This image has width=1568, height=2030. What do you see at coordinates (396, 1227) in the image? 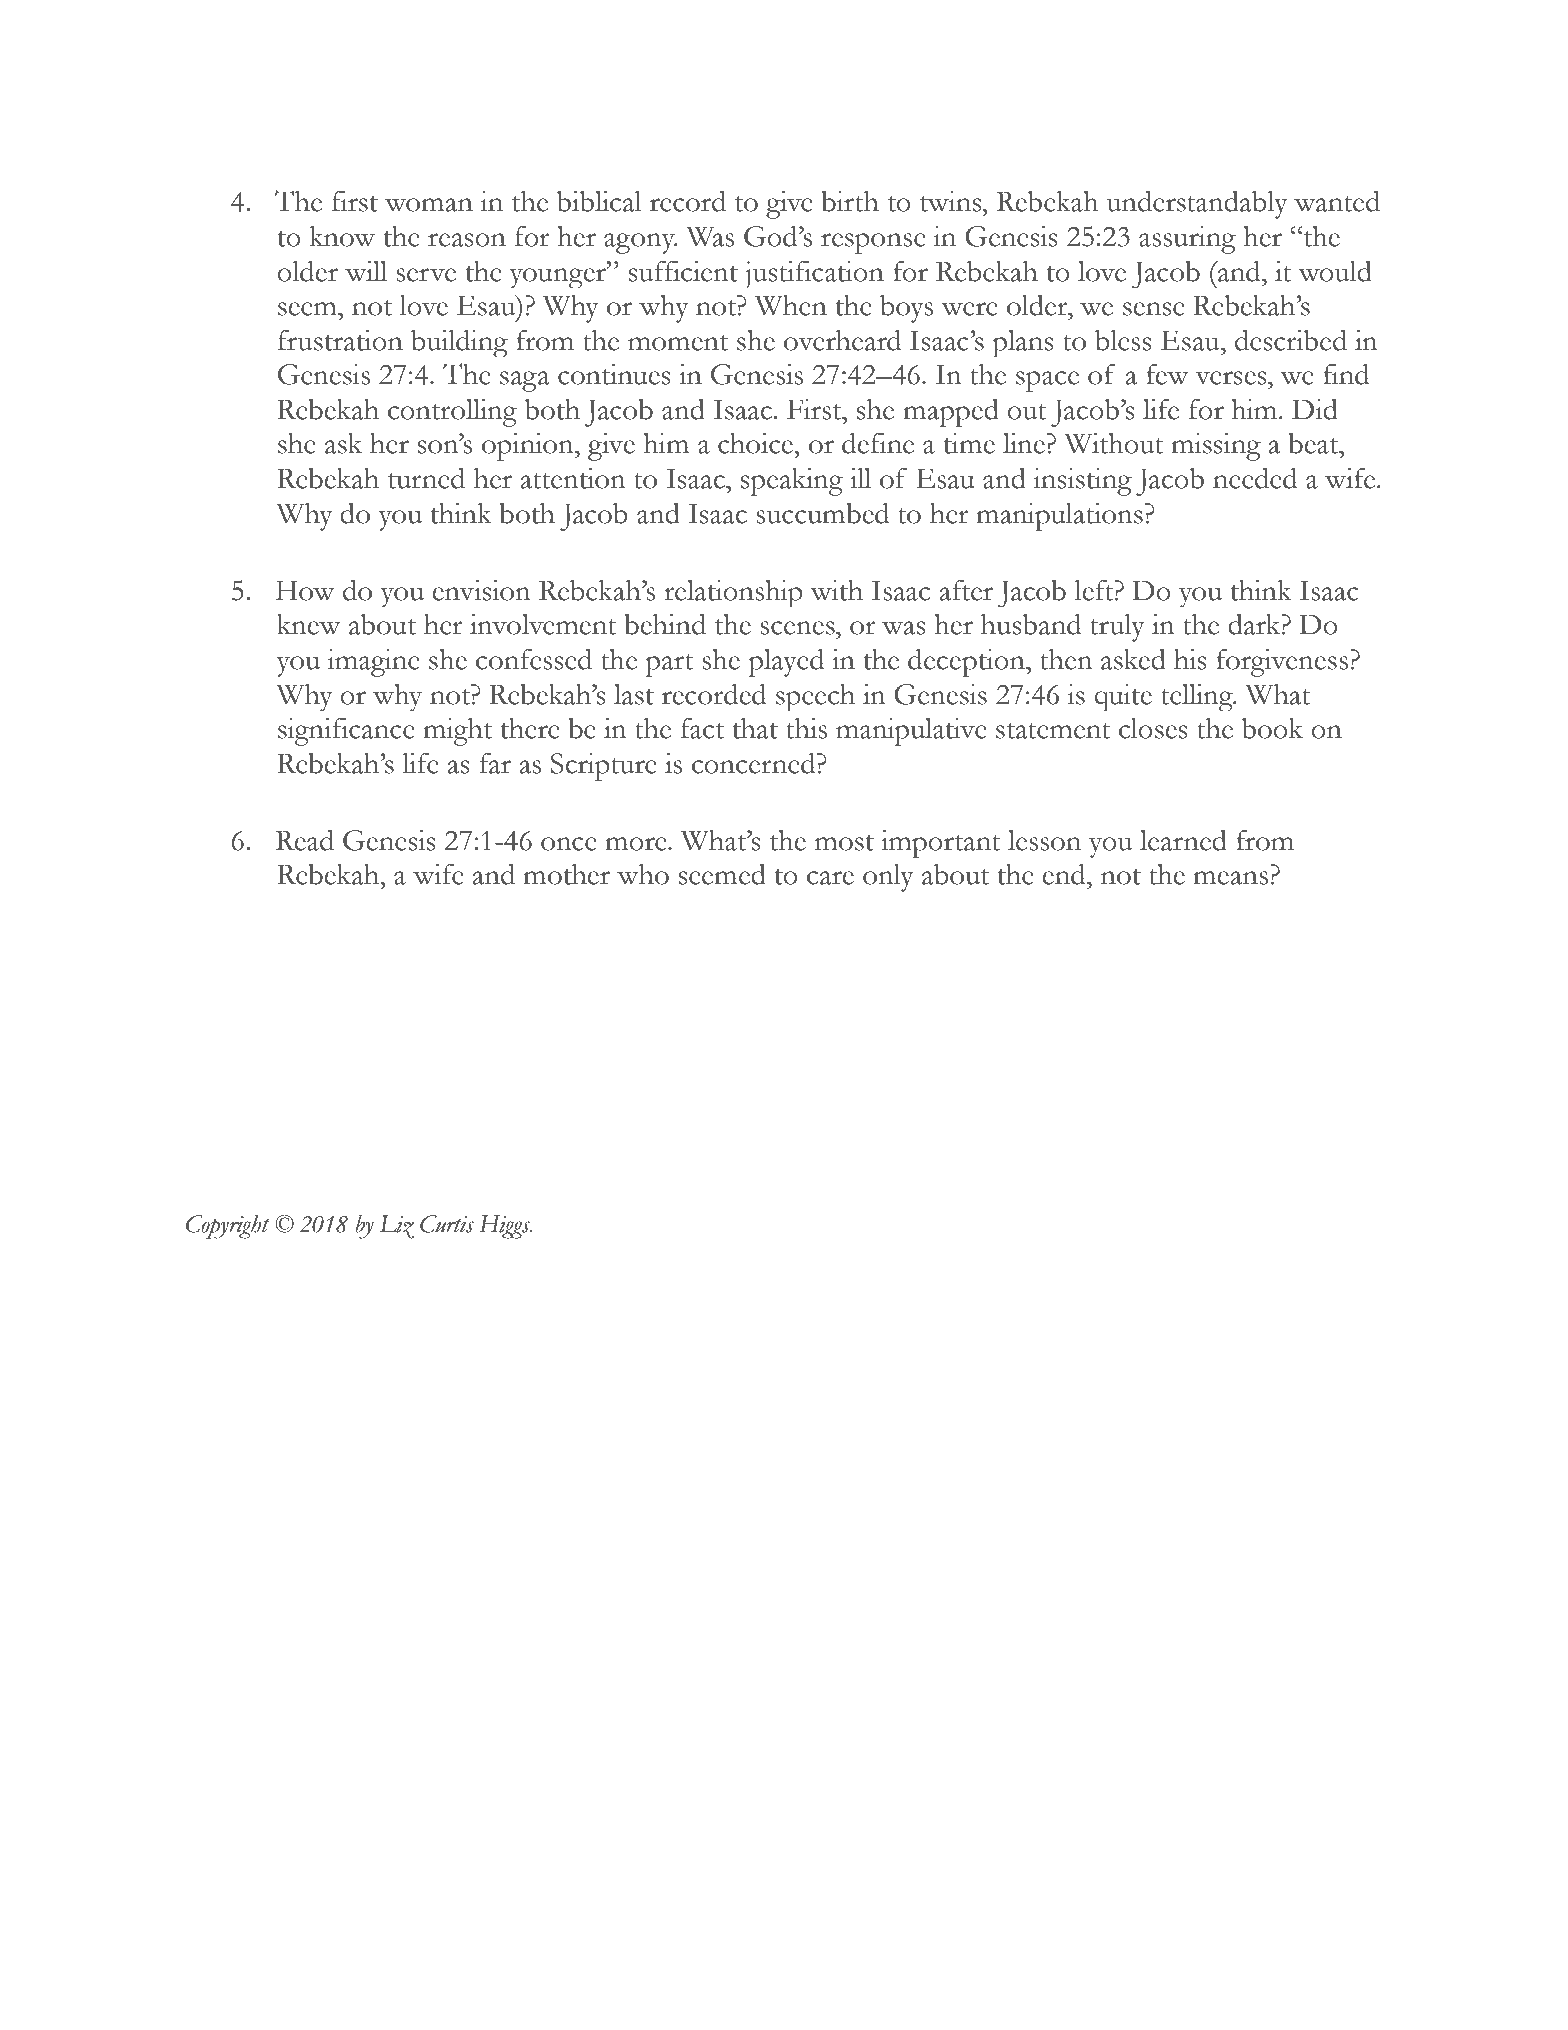
I see `Liz` at bounding box center [396, 1227].
